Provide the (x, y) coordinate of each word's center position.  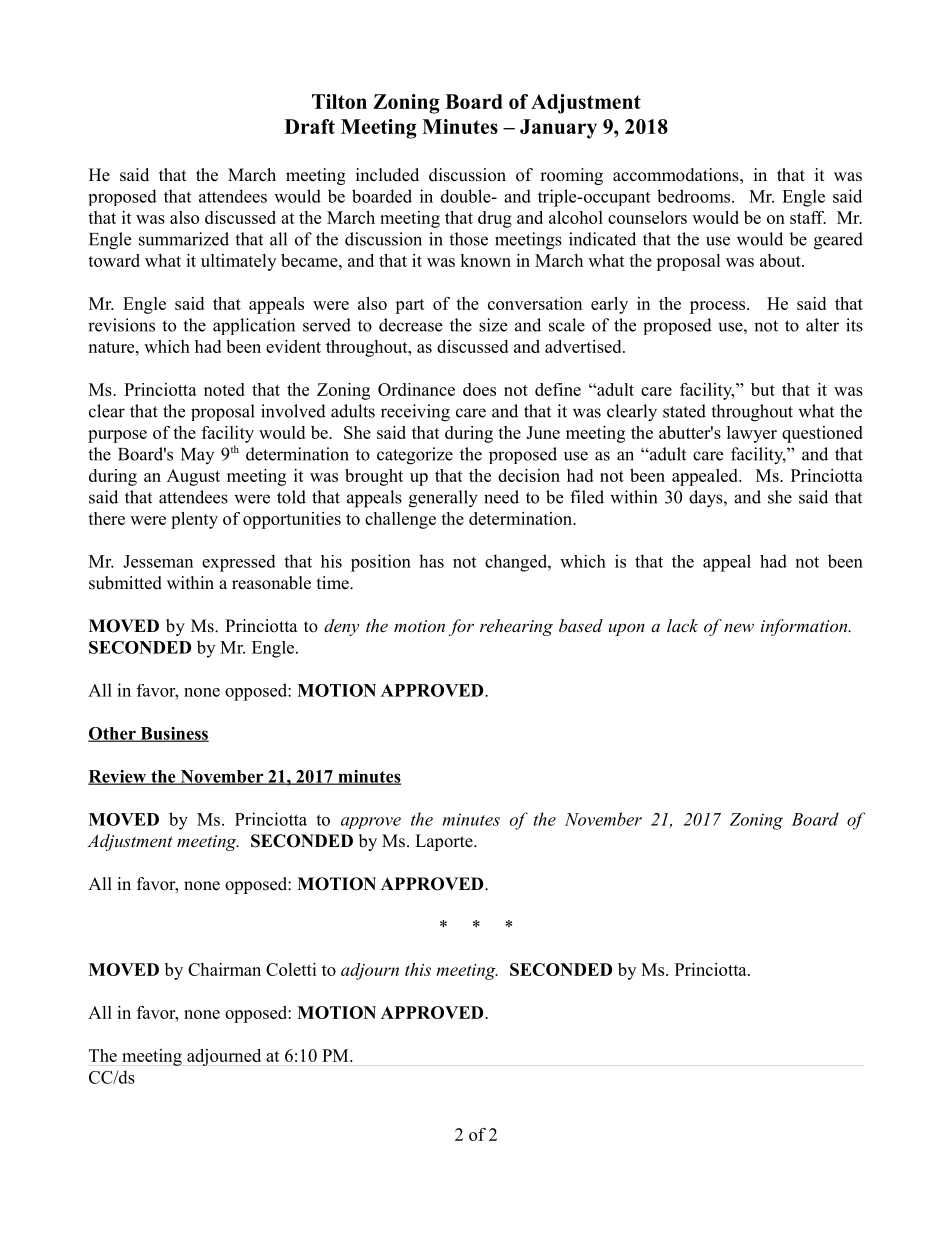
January (558, 129)
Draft (310, 126)
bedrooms (695, 196)
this (418, 969)
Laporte (445, 842)
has (431, 561)
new (739, 627)
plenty (194, 520)
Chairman (224, 969)
